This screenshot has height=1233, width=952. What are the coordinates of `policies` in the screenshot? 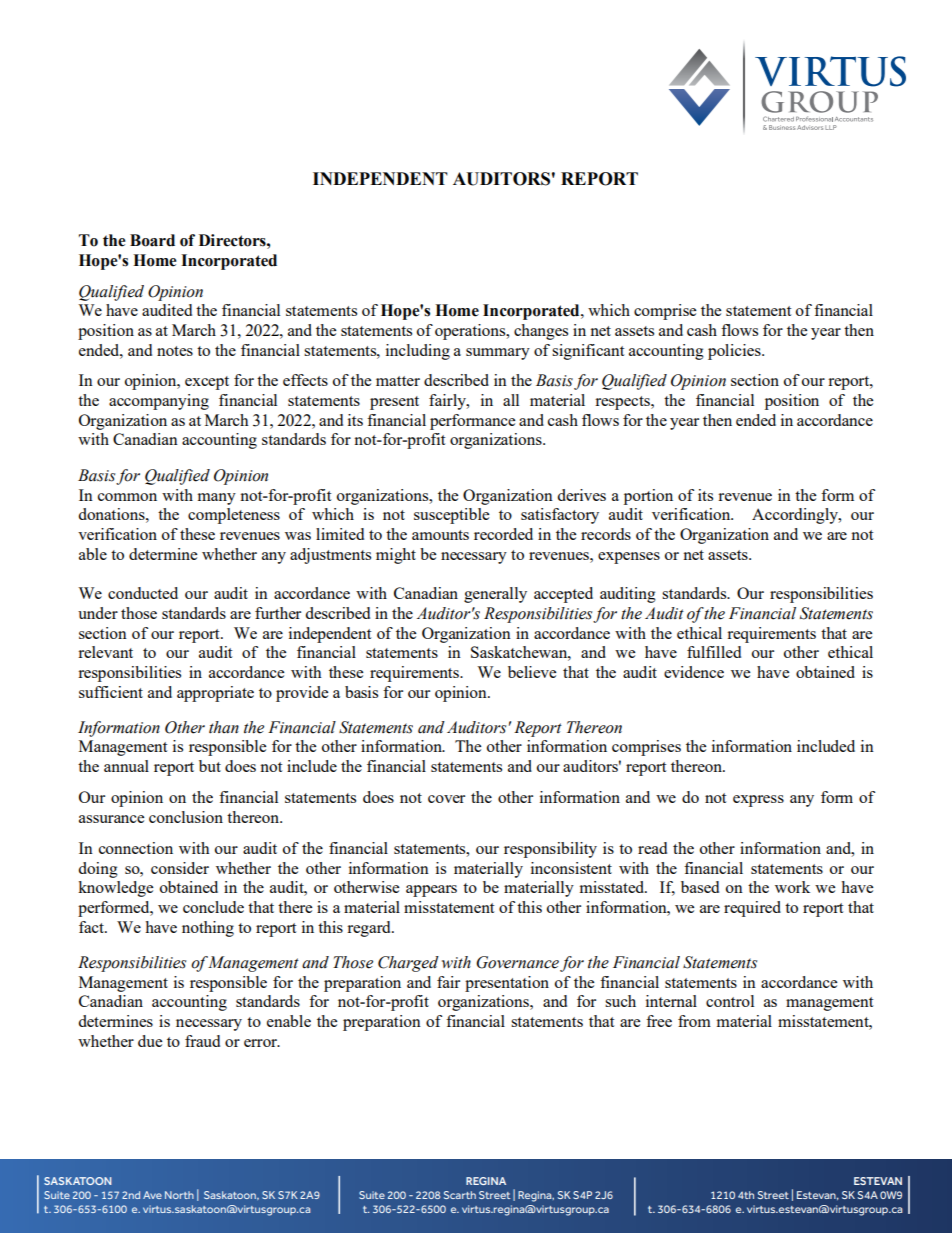 It's located at (735, 352).
